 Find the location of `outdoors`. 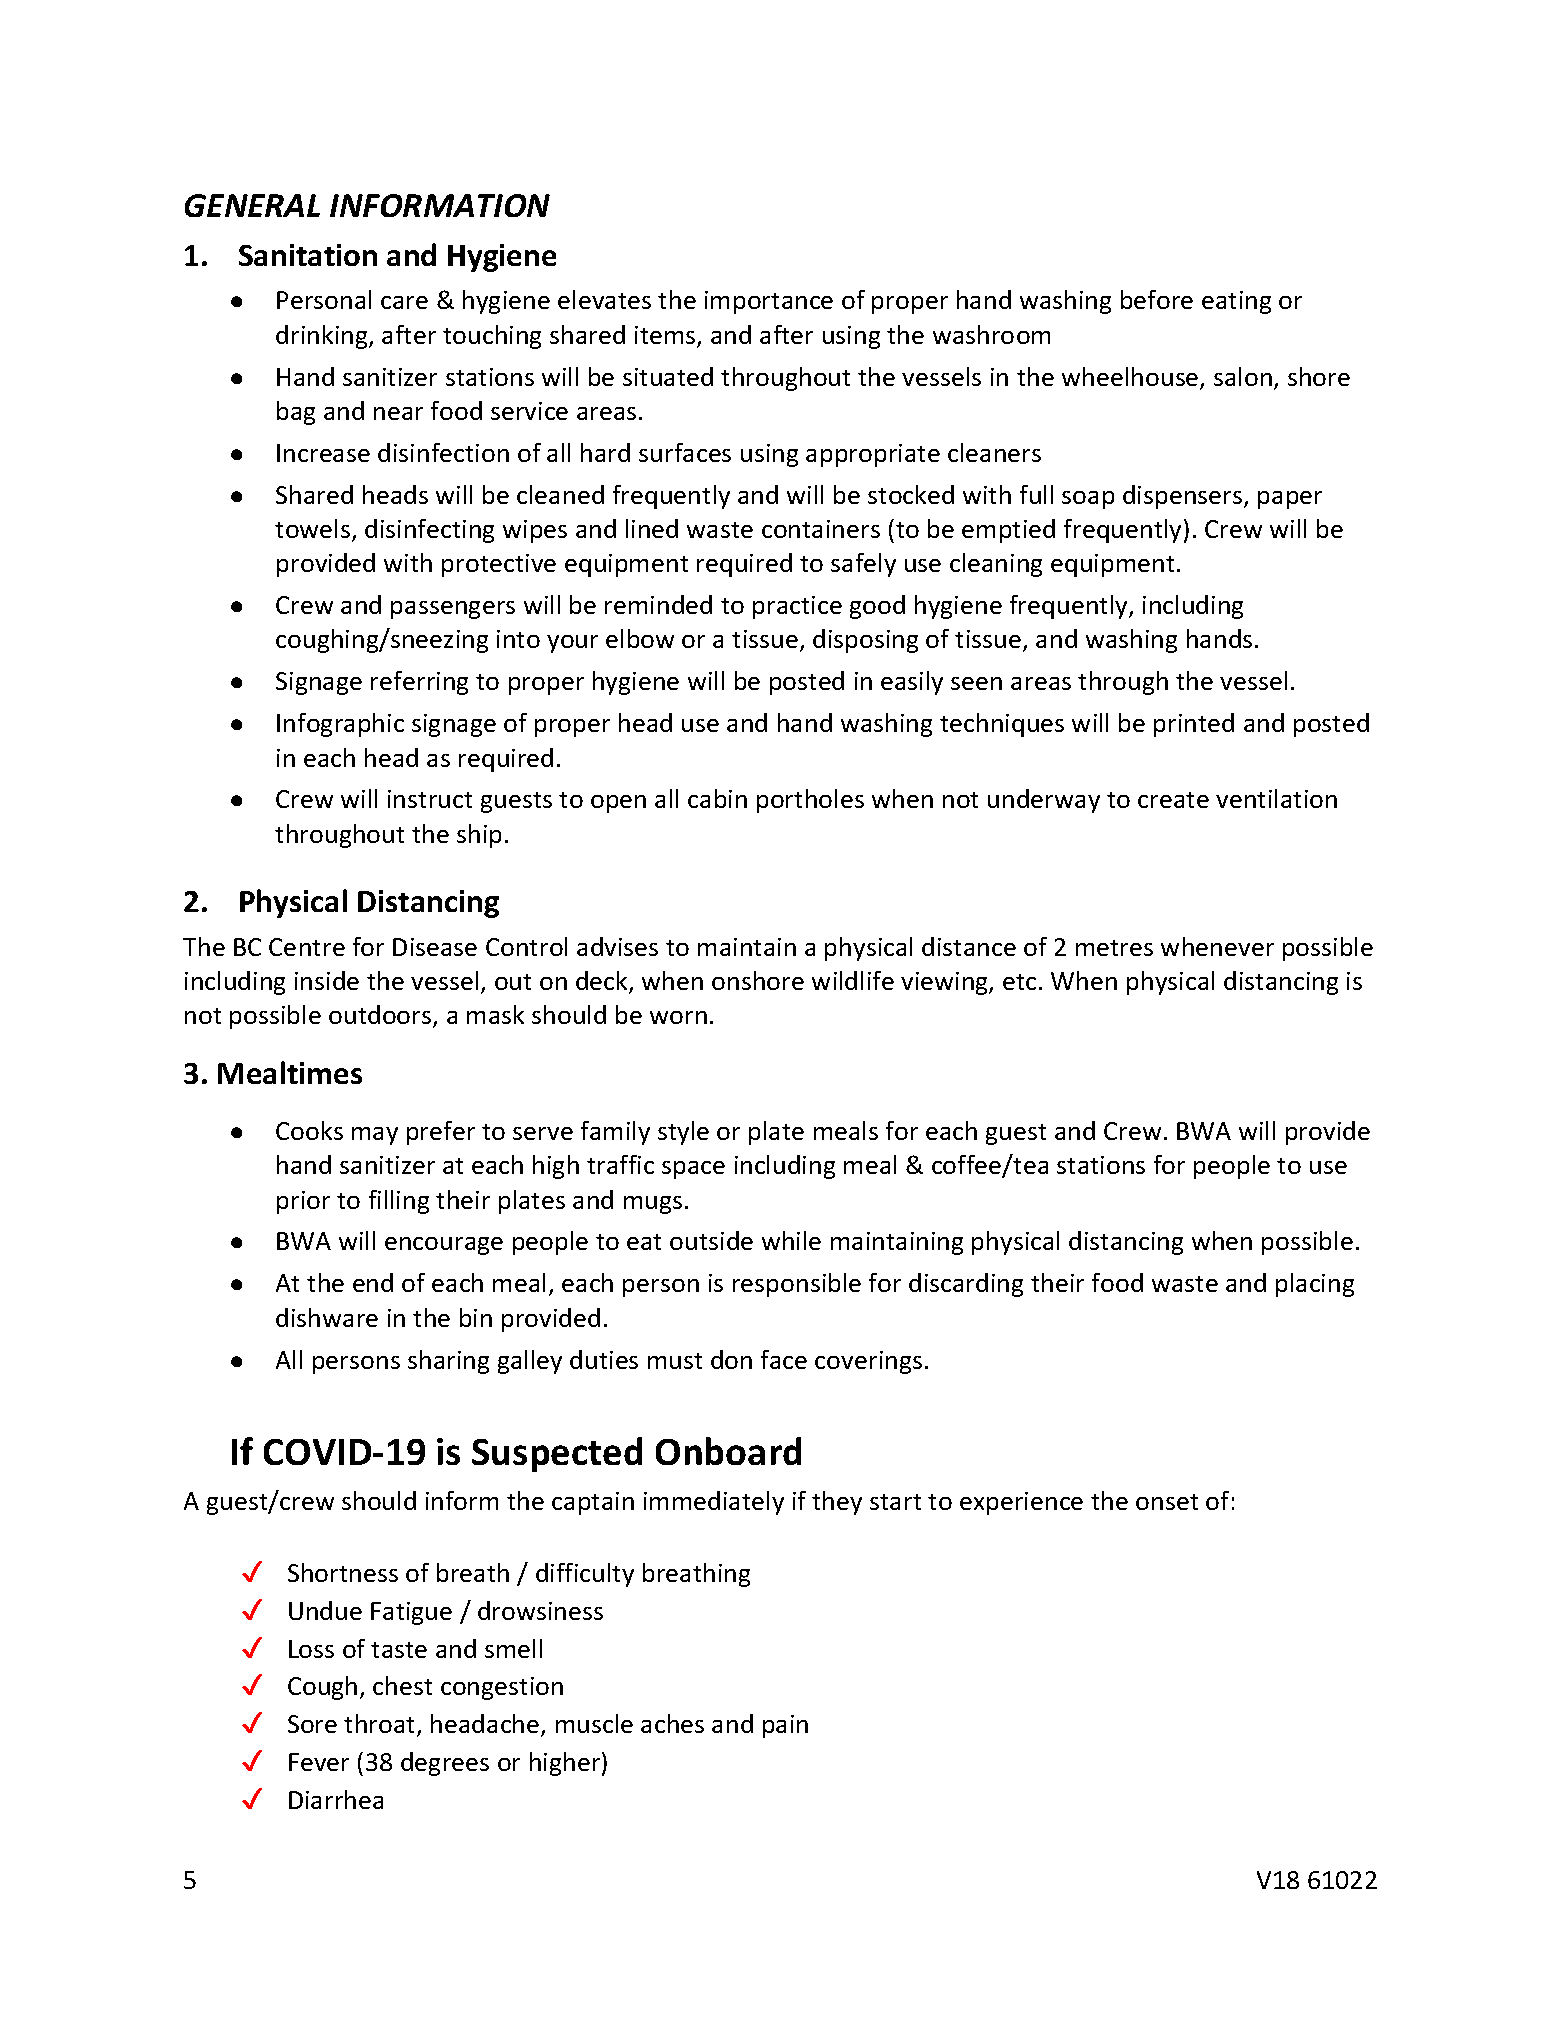

outdoors is located at coordinates (381, 1016).
